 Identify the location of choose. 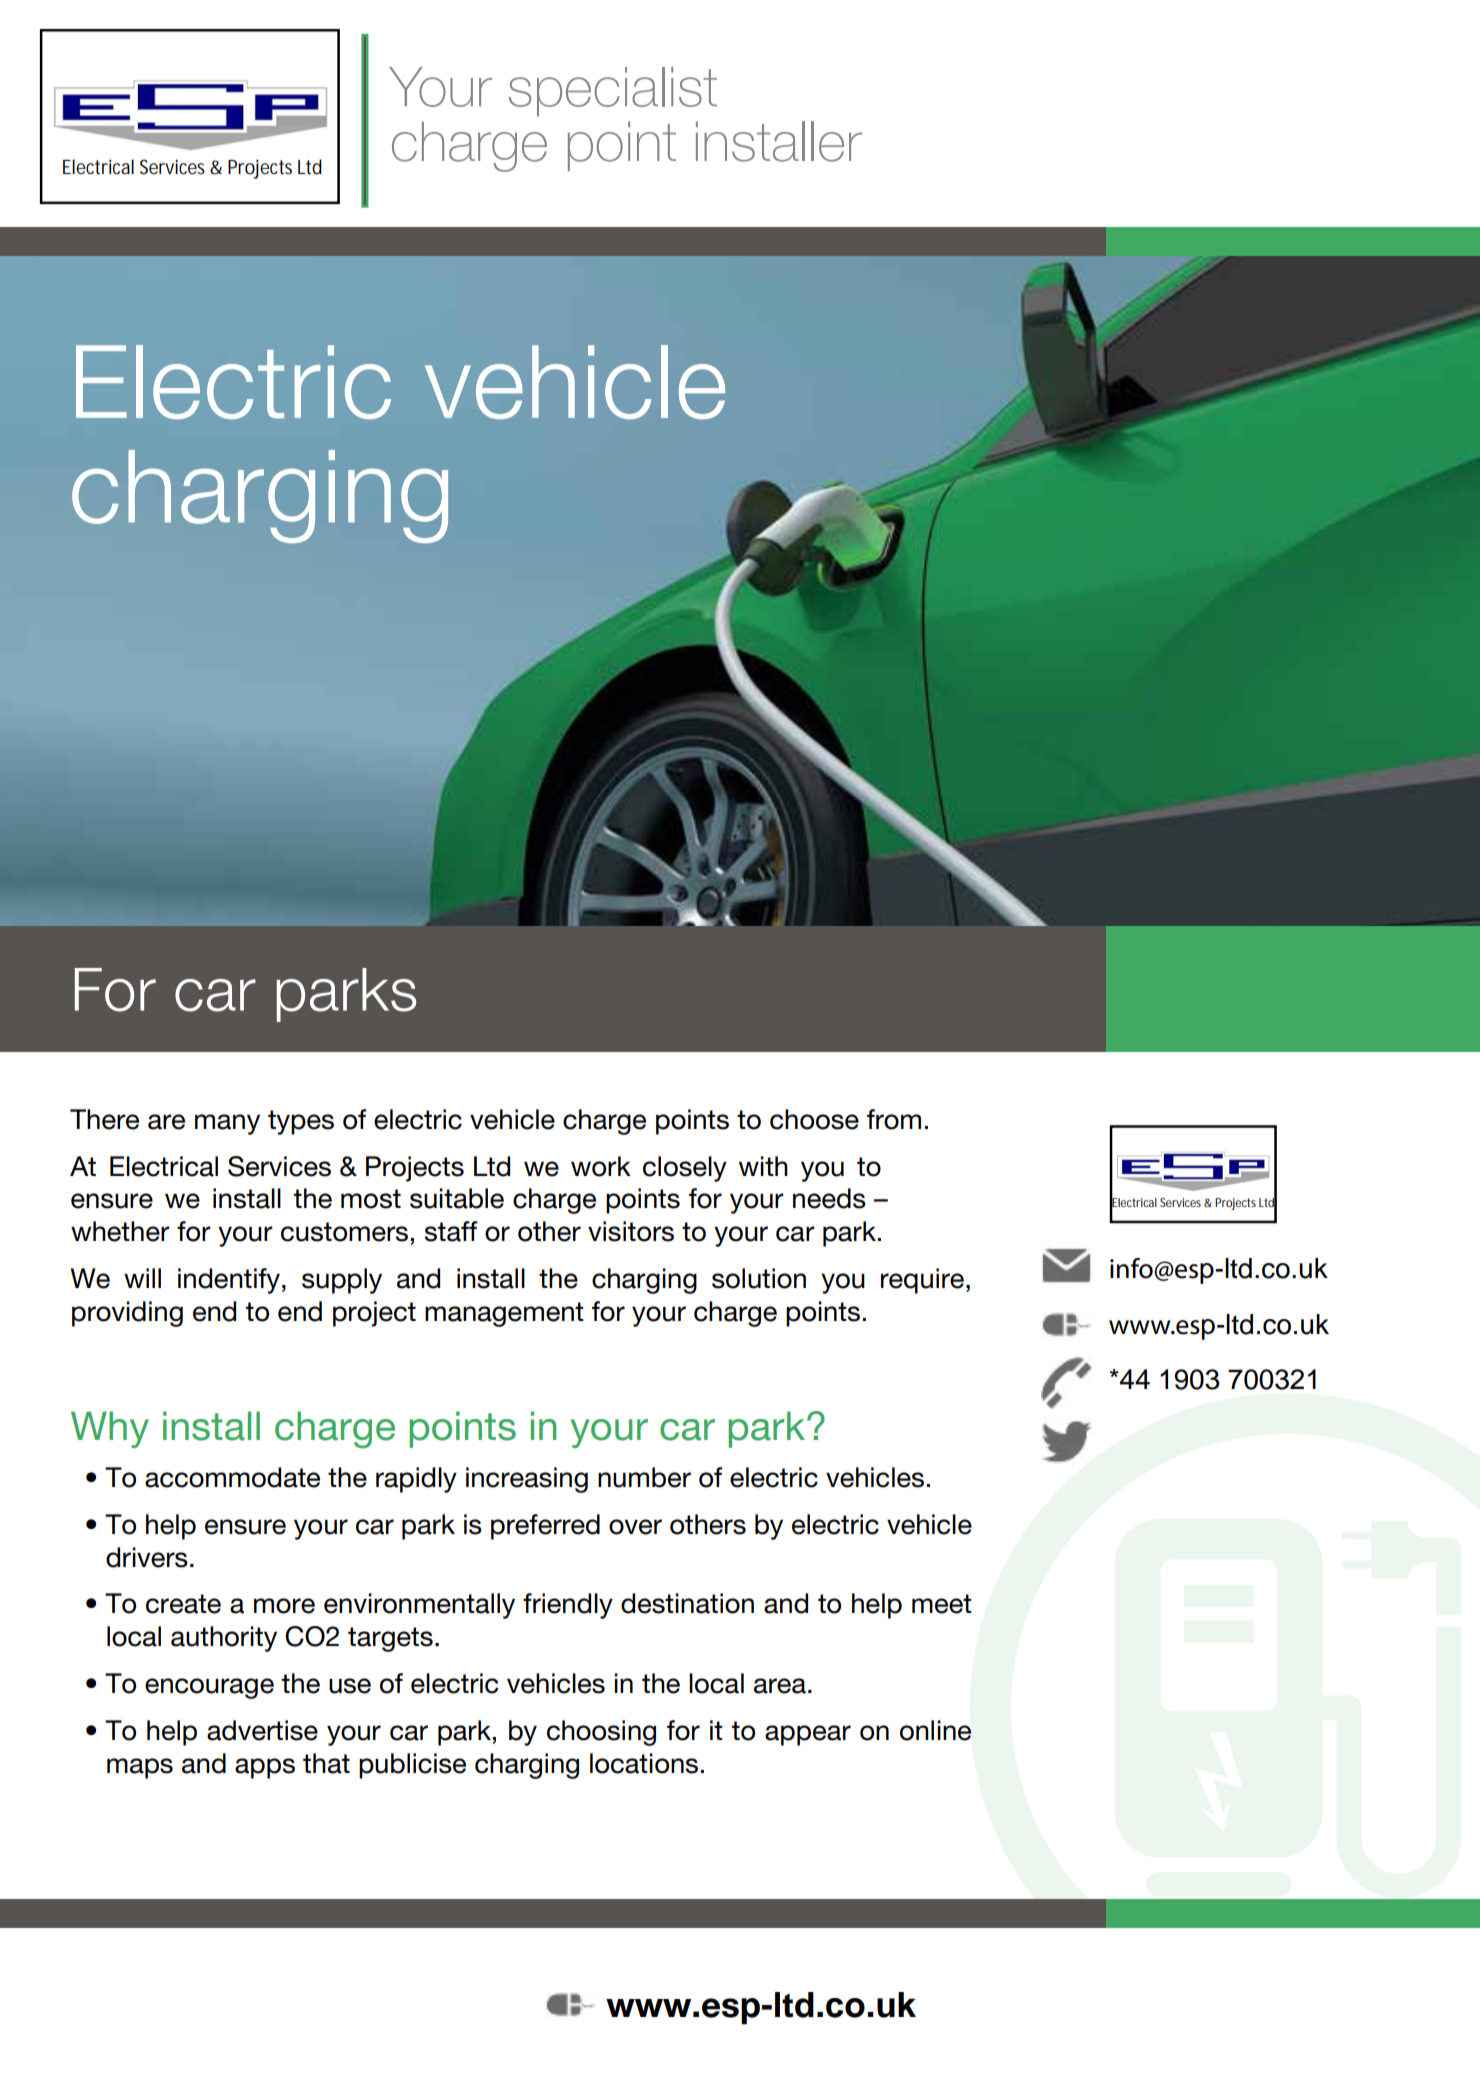
(814, 1119).
